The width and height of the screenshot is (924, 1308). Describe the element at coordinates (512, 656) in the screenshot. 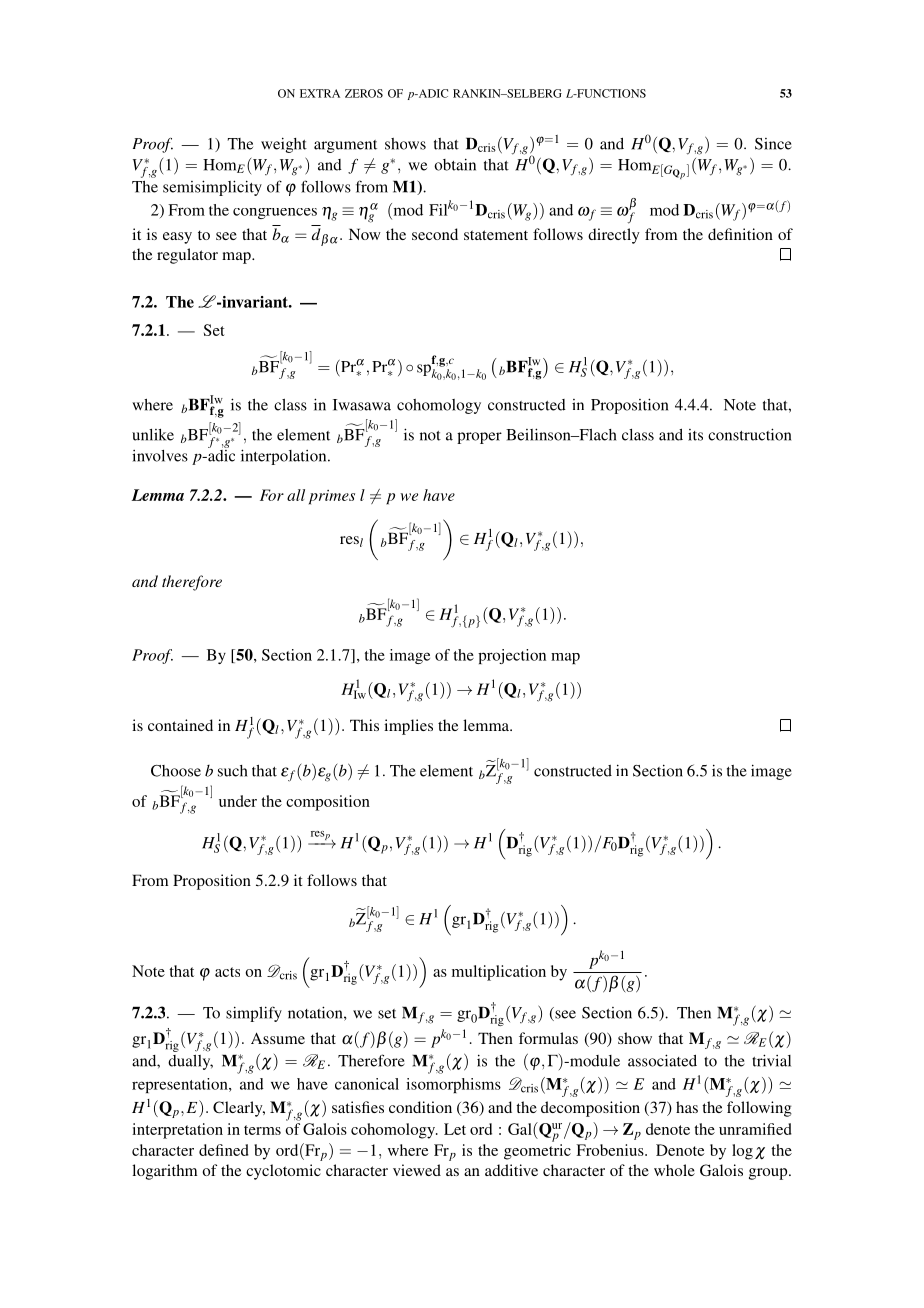

I see `projection` at that location.
